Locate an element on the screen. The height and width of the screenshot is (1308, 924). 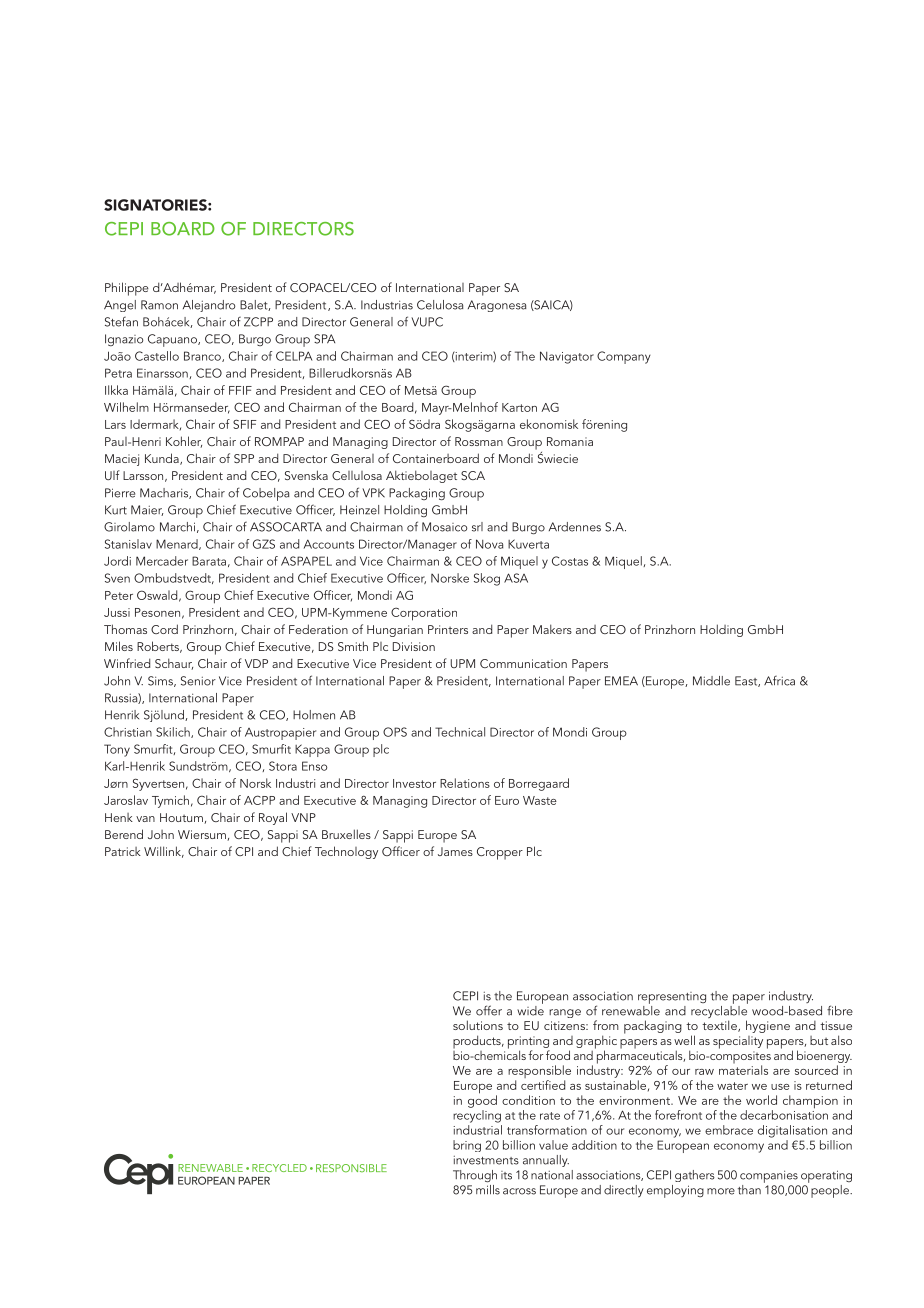
van is located at coordinates (145, 819).
